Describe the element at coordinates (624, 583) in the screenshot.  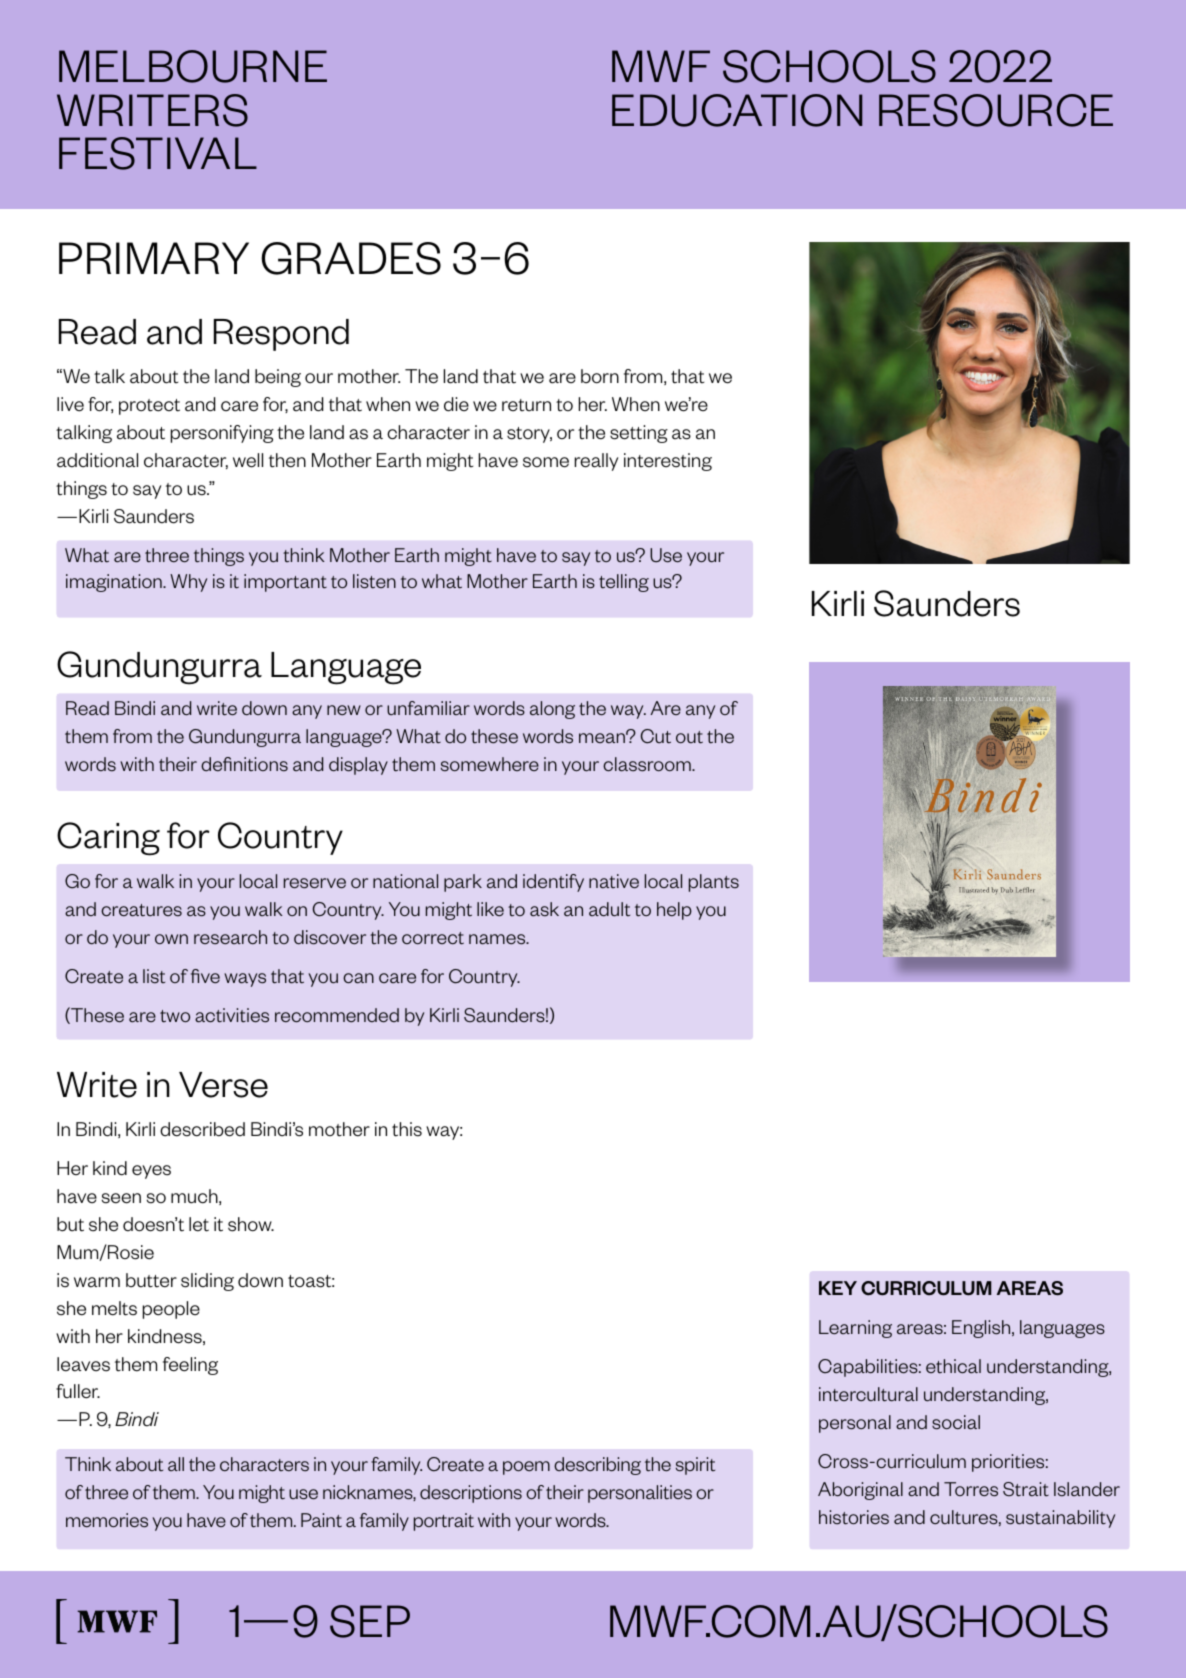
I see `telling` at that location.
